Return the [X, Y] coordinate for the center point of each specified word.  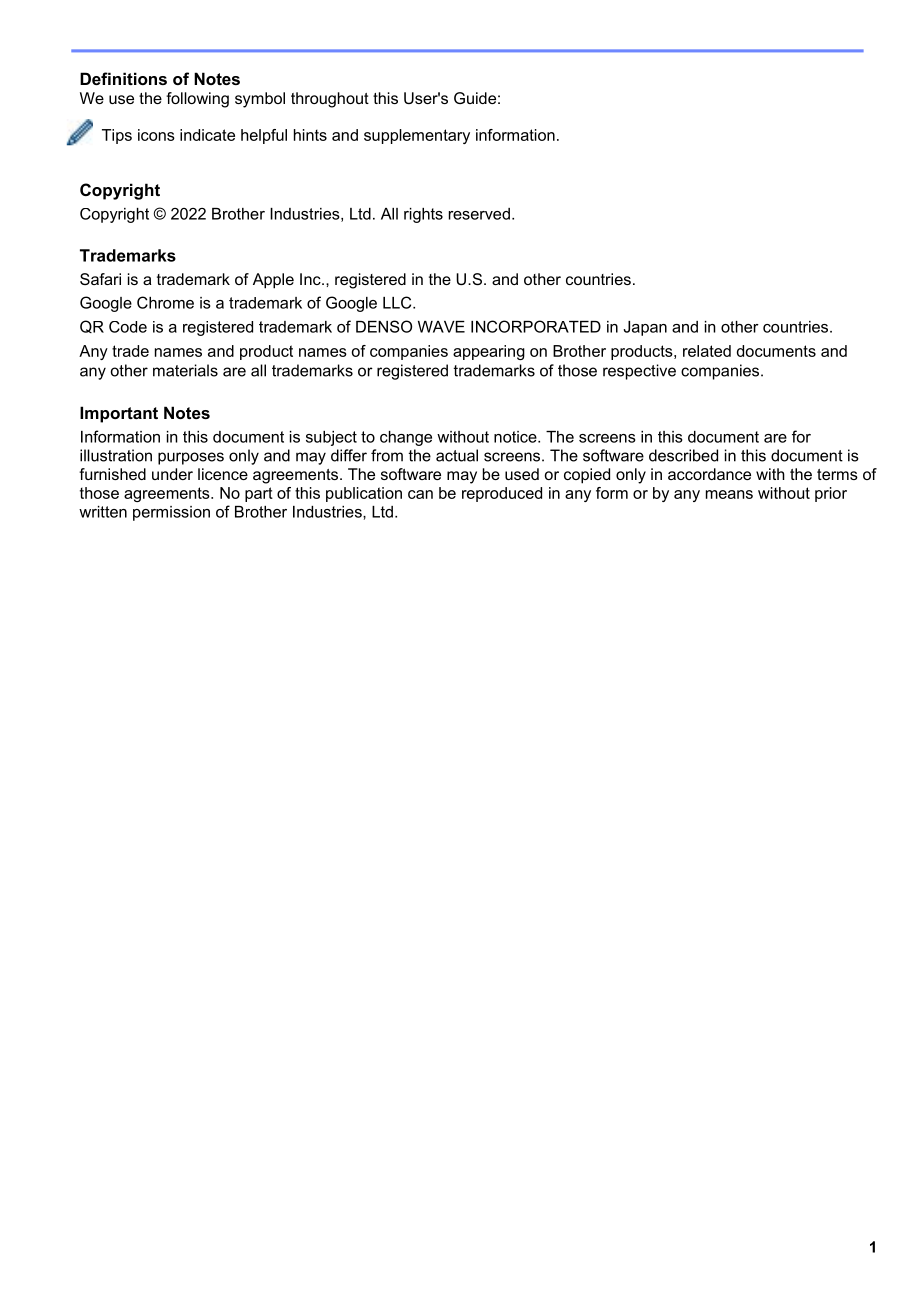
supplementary [417, 136]
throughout [330, 100]
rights [423, 215]
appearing [489, 352]
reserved [479, 214]
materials [185, 370]
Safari [100, 279]
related [707, 351]
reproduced [502, 494]
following [197, 100]
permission [171, 513]
